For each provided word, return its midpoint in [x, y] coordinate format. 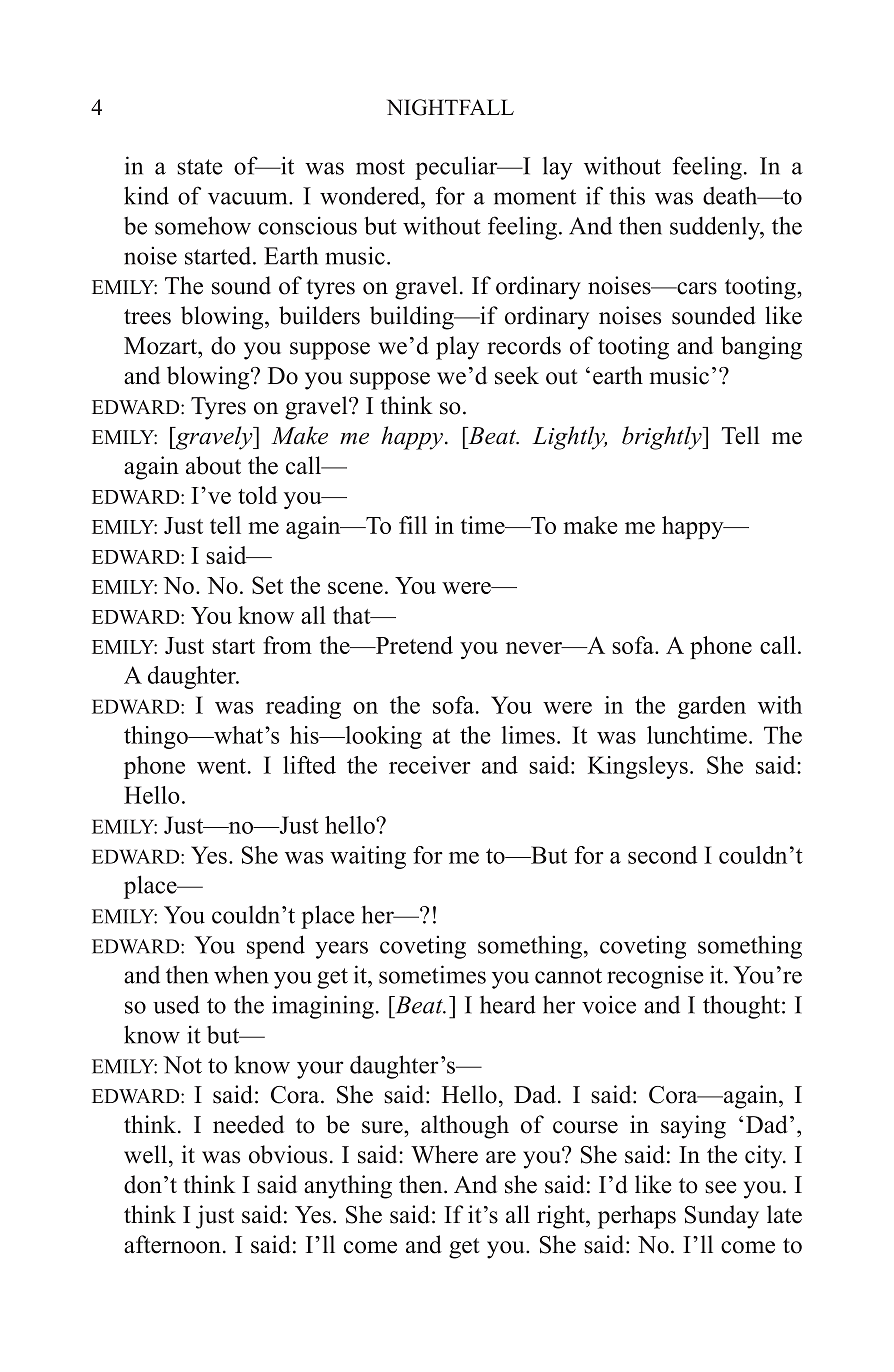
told [257, 495]
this [627, 195]
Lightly [569, 438]
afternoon [172, 1244]
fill [413, 525]
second [662, 855]
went [223, 766]
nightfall [450, 107]
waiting [368, 857]
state [200, 167]
